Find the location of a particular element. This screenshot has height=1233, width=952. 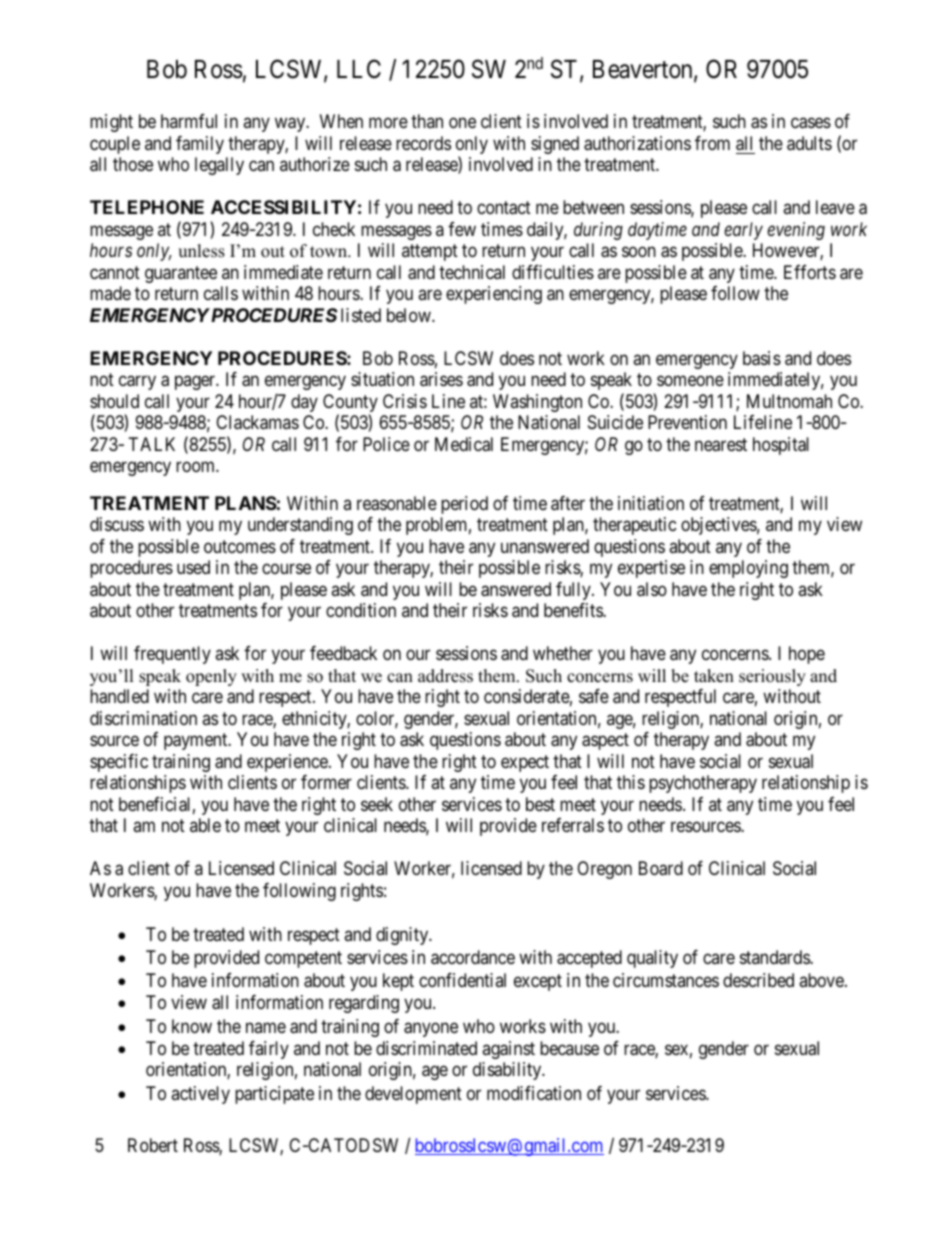

harmful is located at coordinates (189, 121).
